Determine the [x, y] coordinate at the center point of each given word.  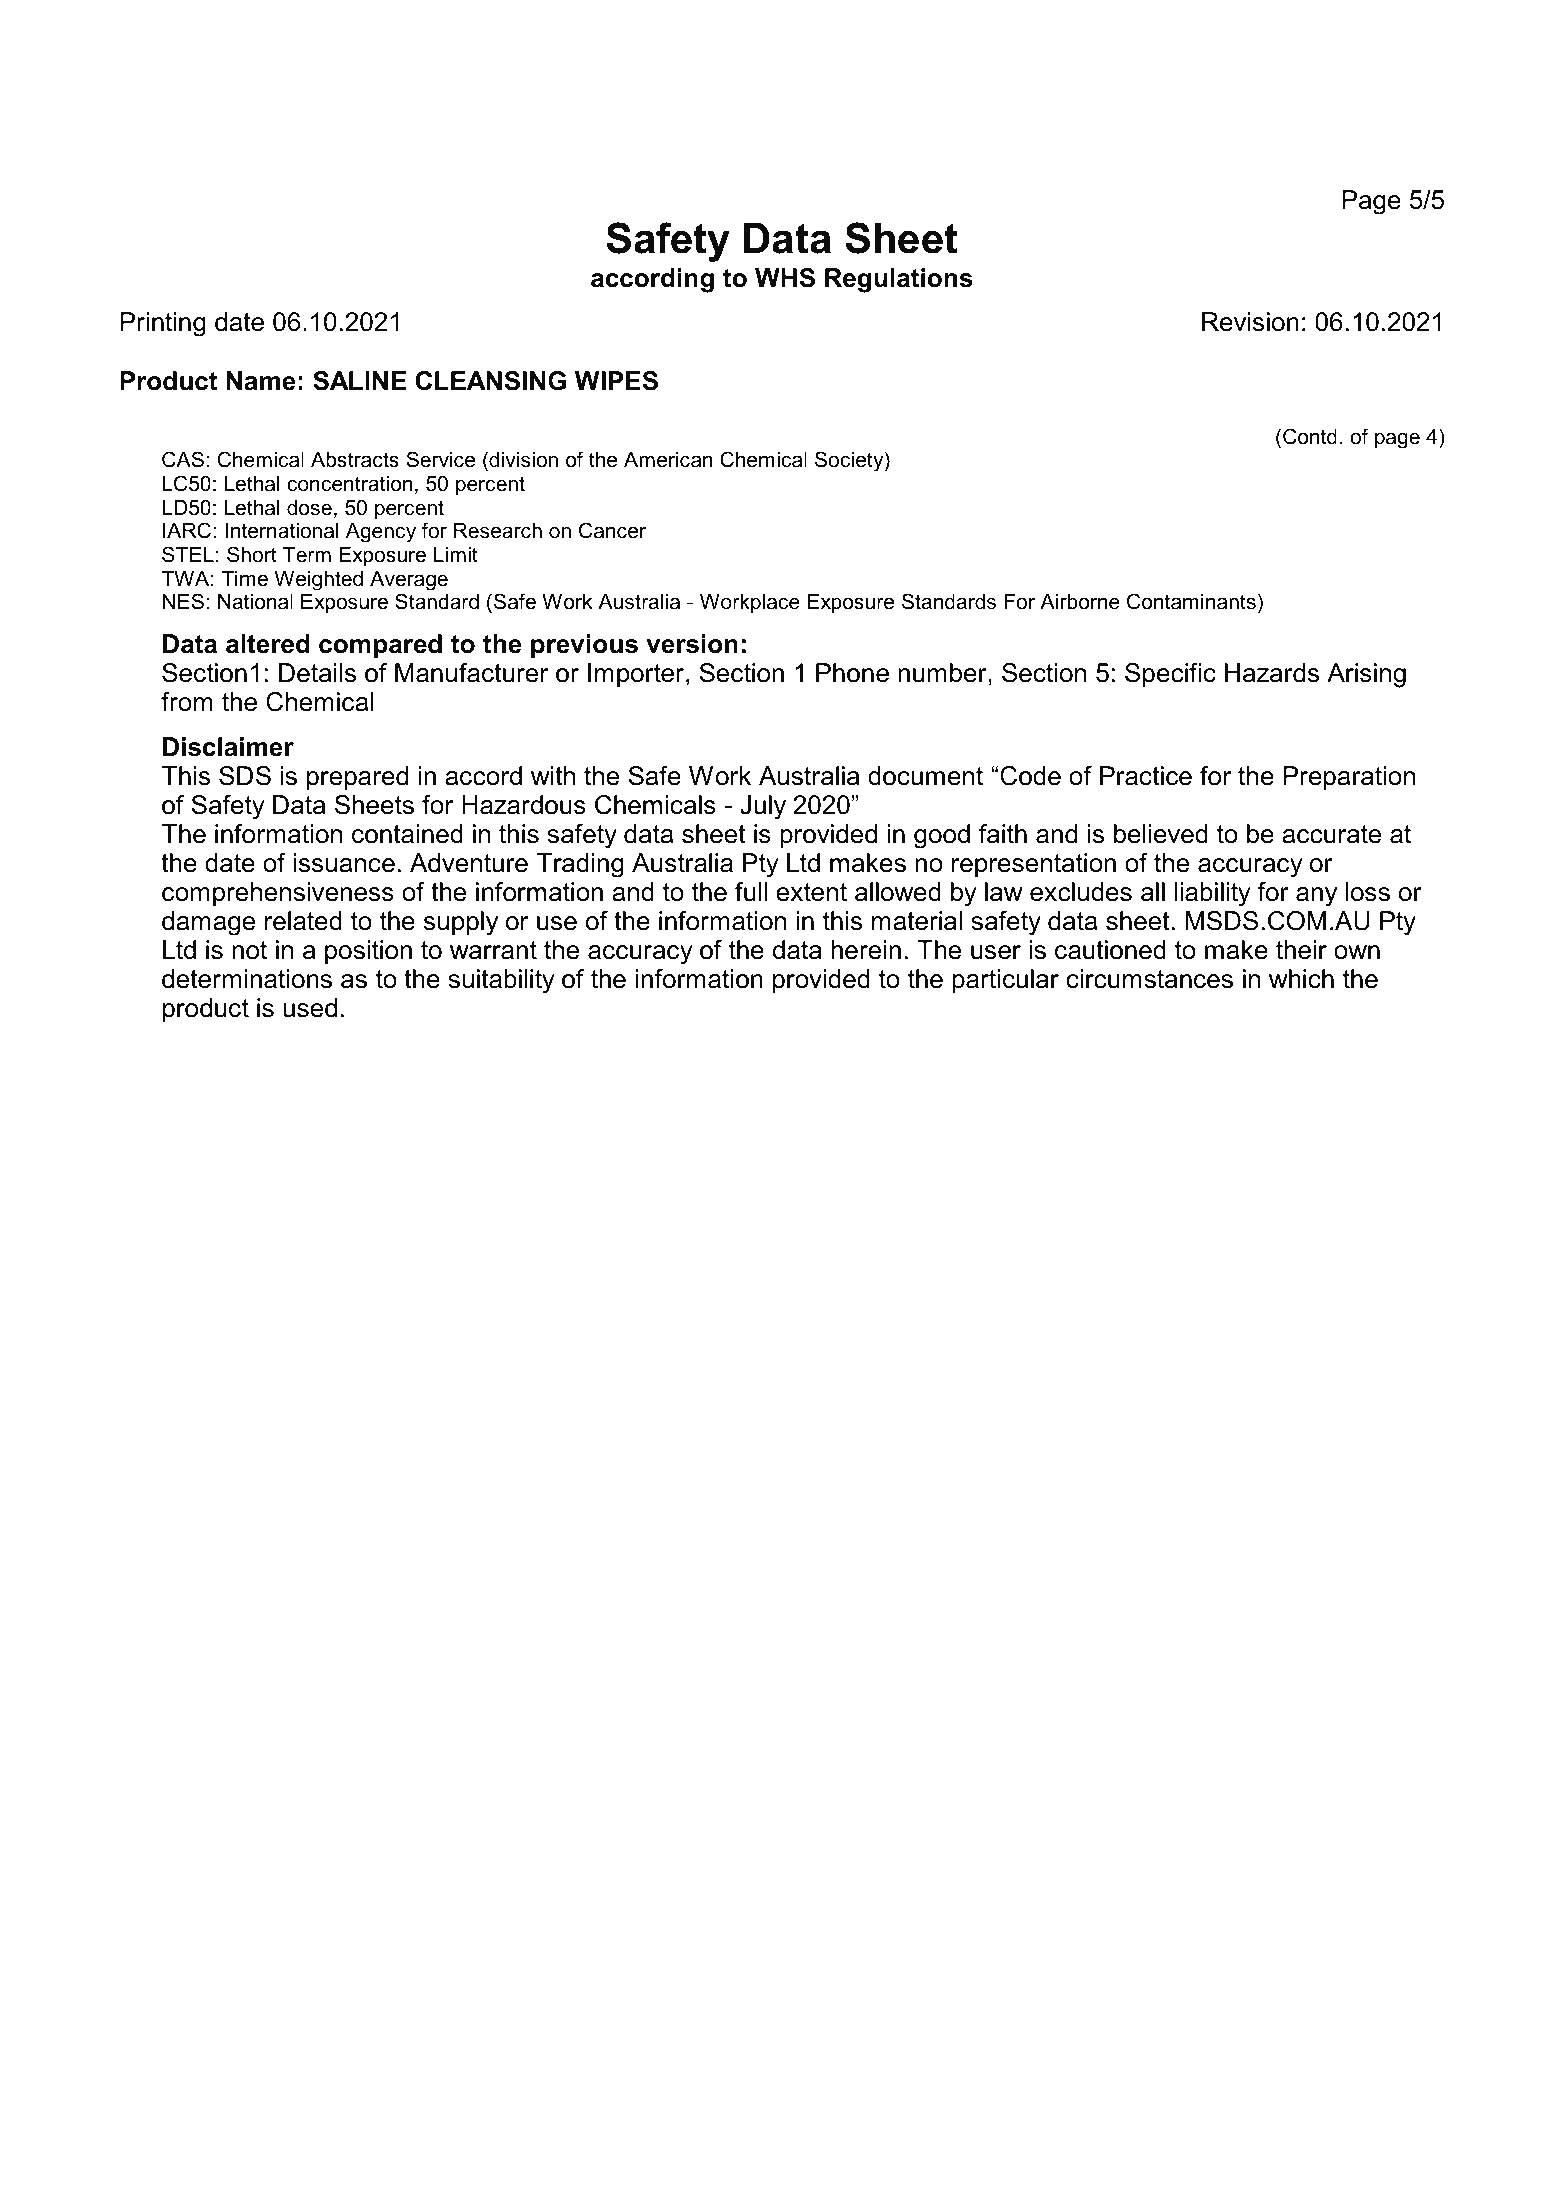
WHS [785, 278]
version [692, 644]
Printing [163, 324]
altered [268, 644]
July [763, 807]
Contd [1310, 436]
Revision [1250, 322]
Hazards [1272, 673]
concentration [349, 484]
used [310, 1008]
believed [1161, 834]
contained [407, 834]
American [668, 460]
